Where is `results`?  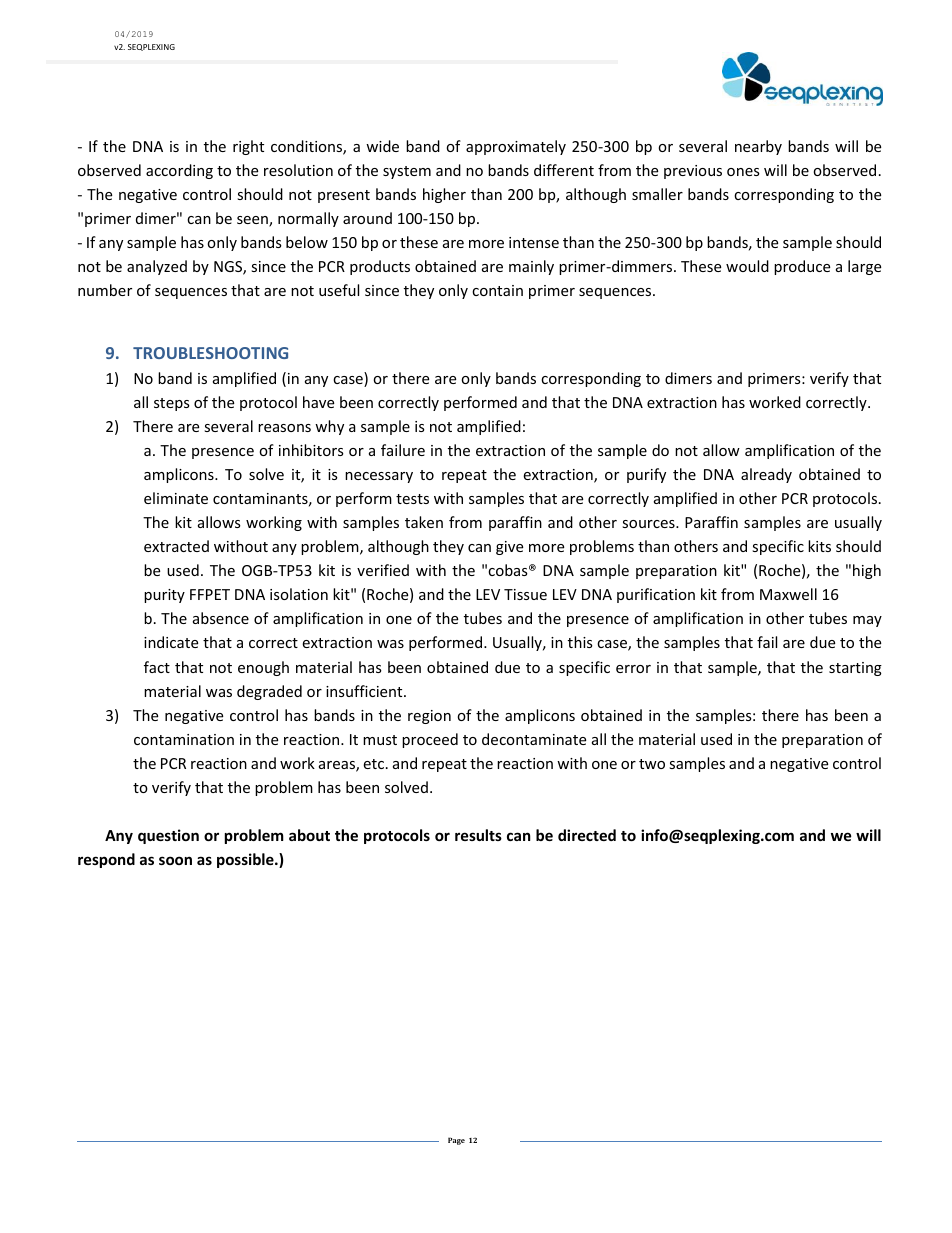 results is located at coordinates (478, 835).
